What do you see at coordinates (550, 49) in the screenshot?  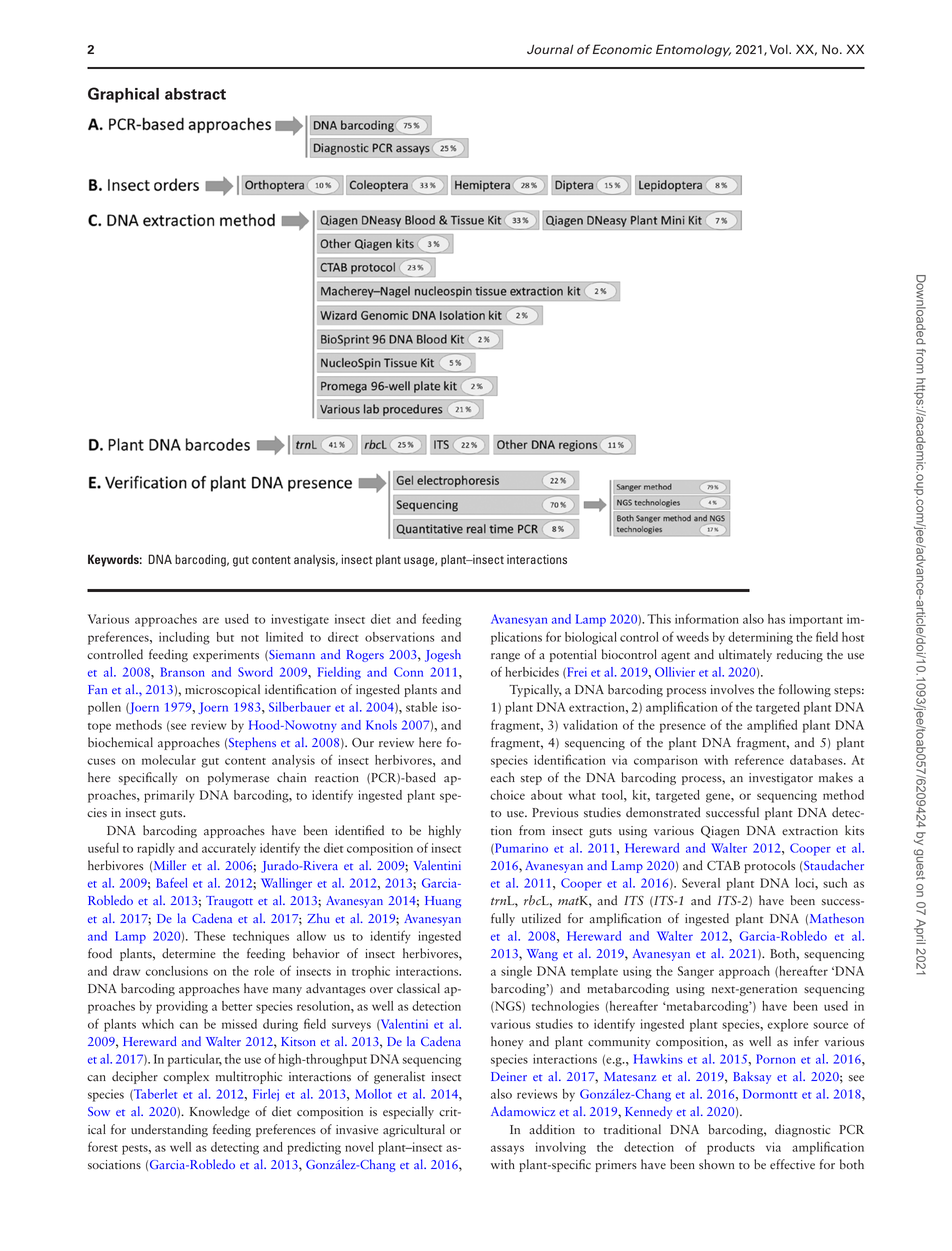 I see `Journal` at bounding box center [550, 49].
